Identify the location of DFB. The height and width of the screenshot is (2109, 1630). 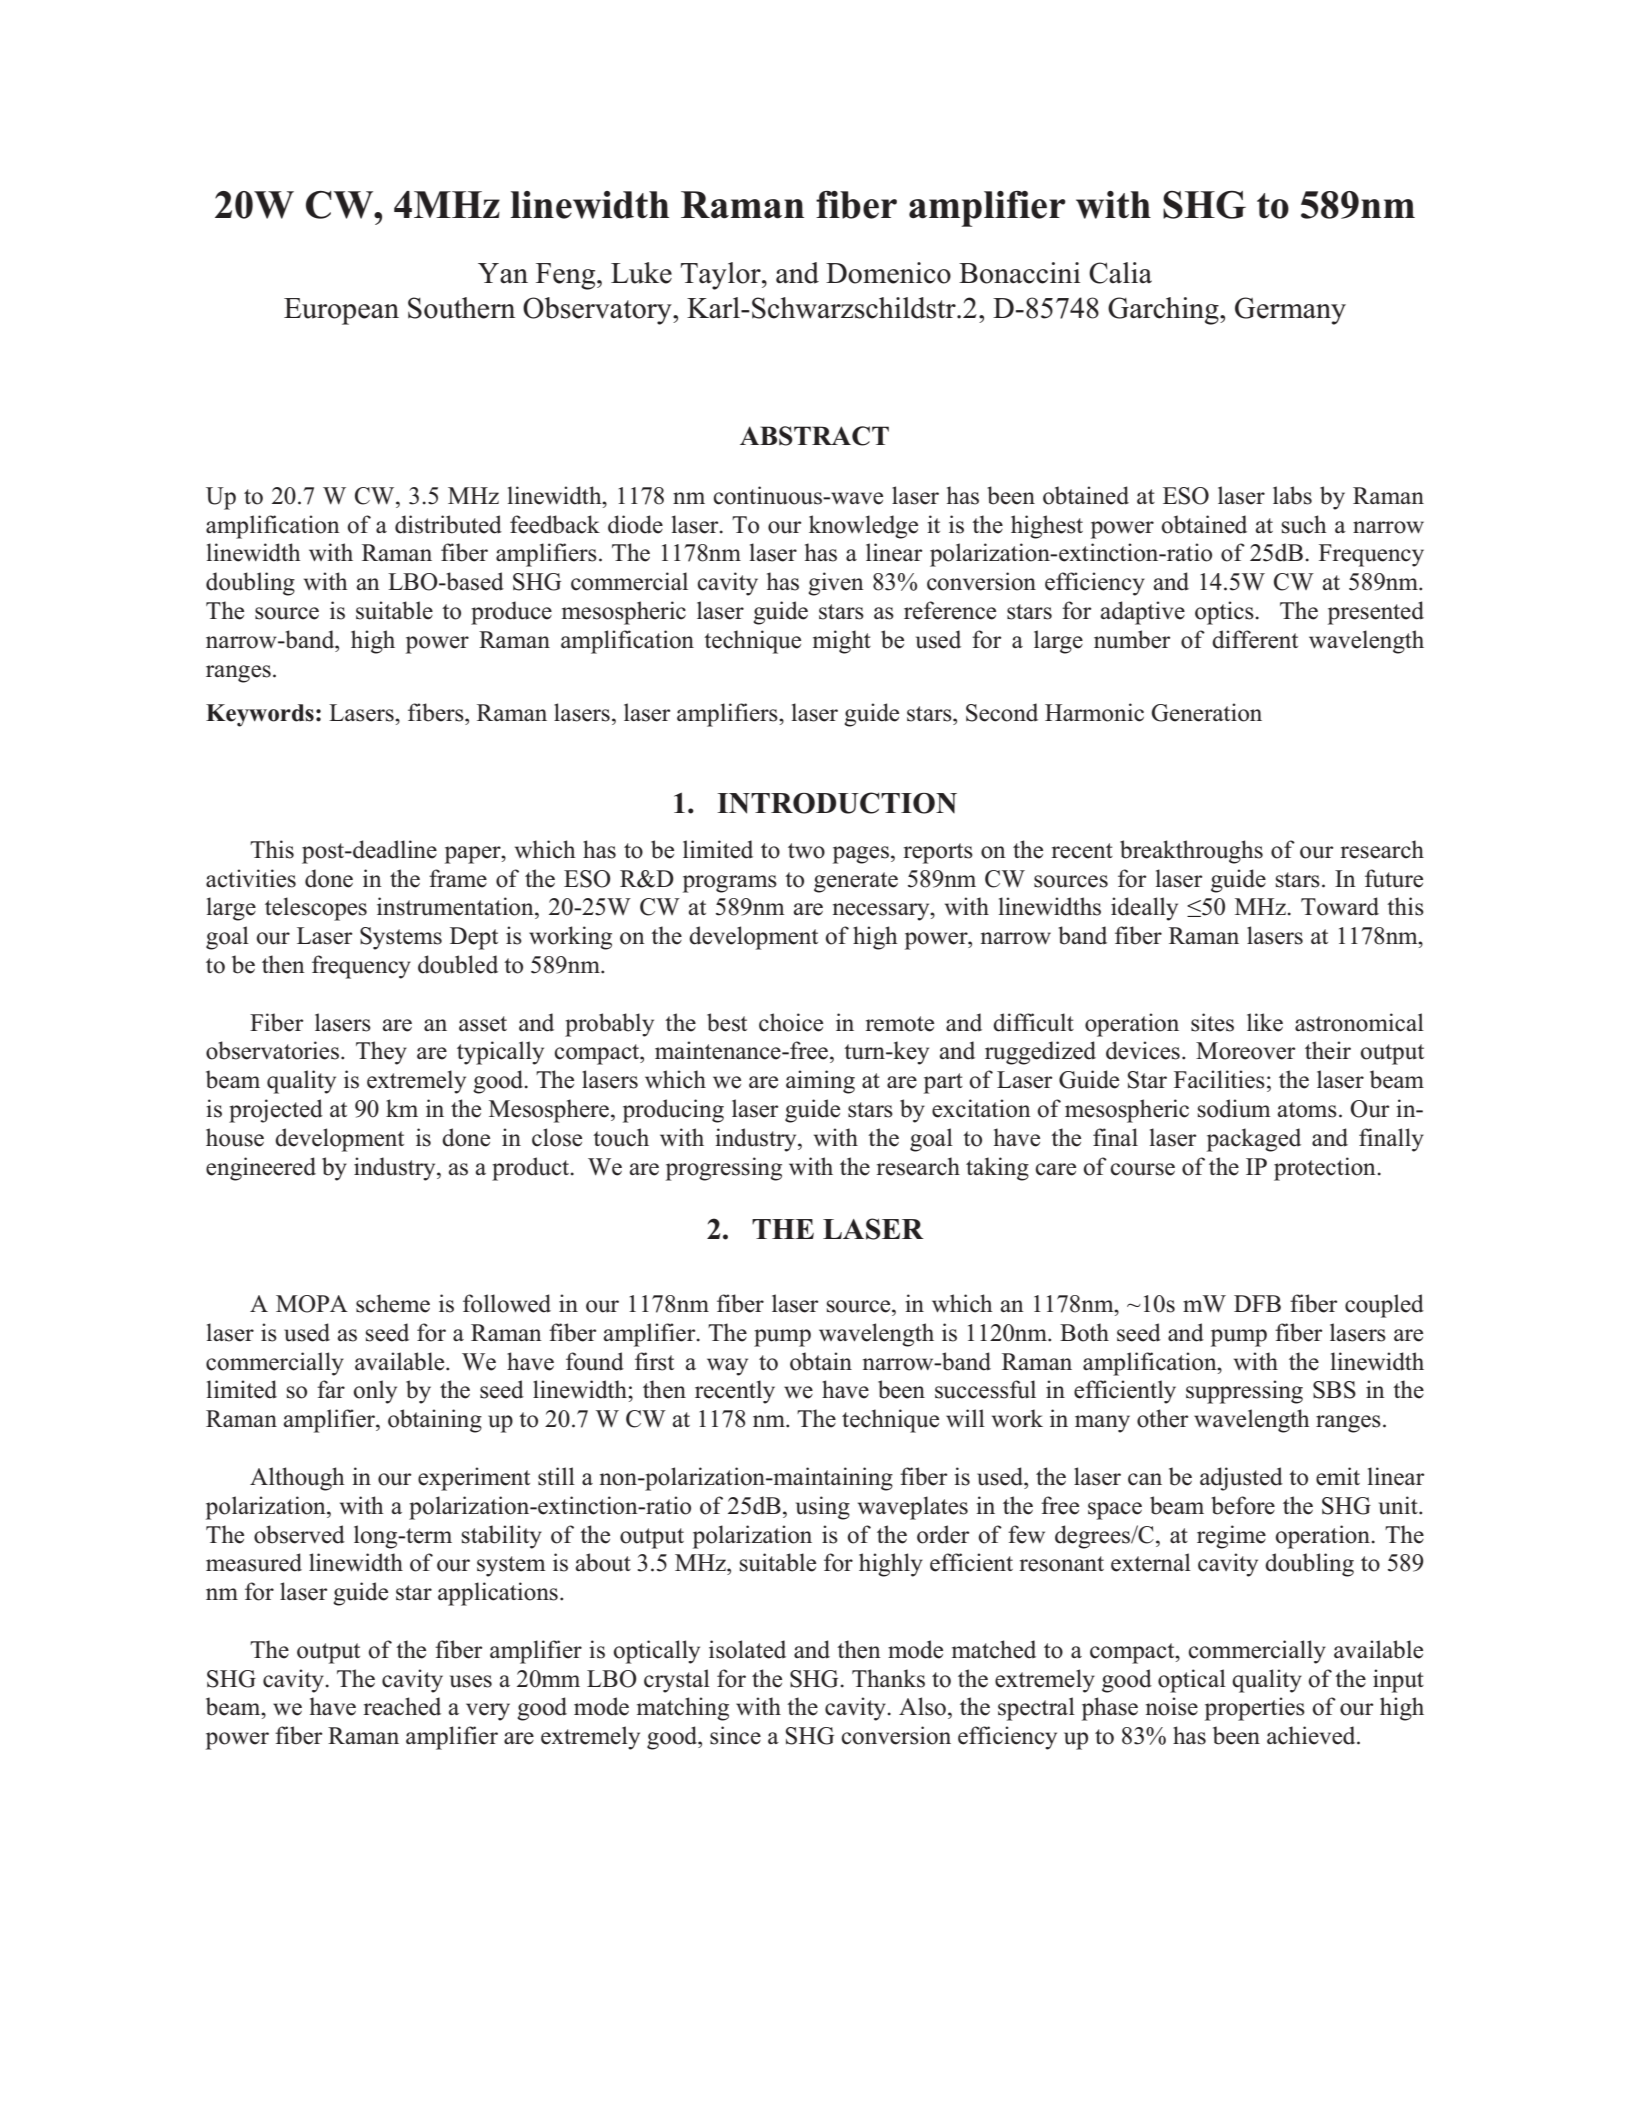
(1257, 1303).
